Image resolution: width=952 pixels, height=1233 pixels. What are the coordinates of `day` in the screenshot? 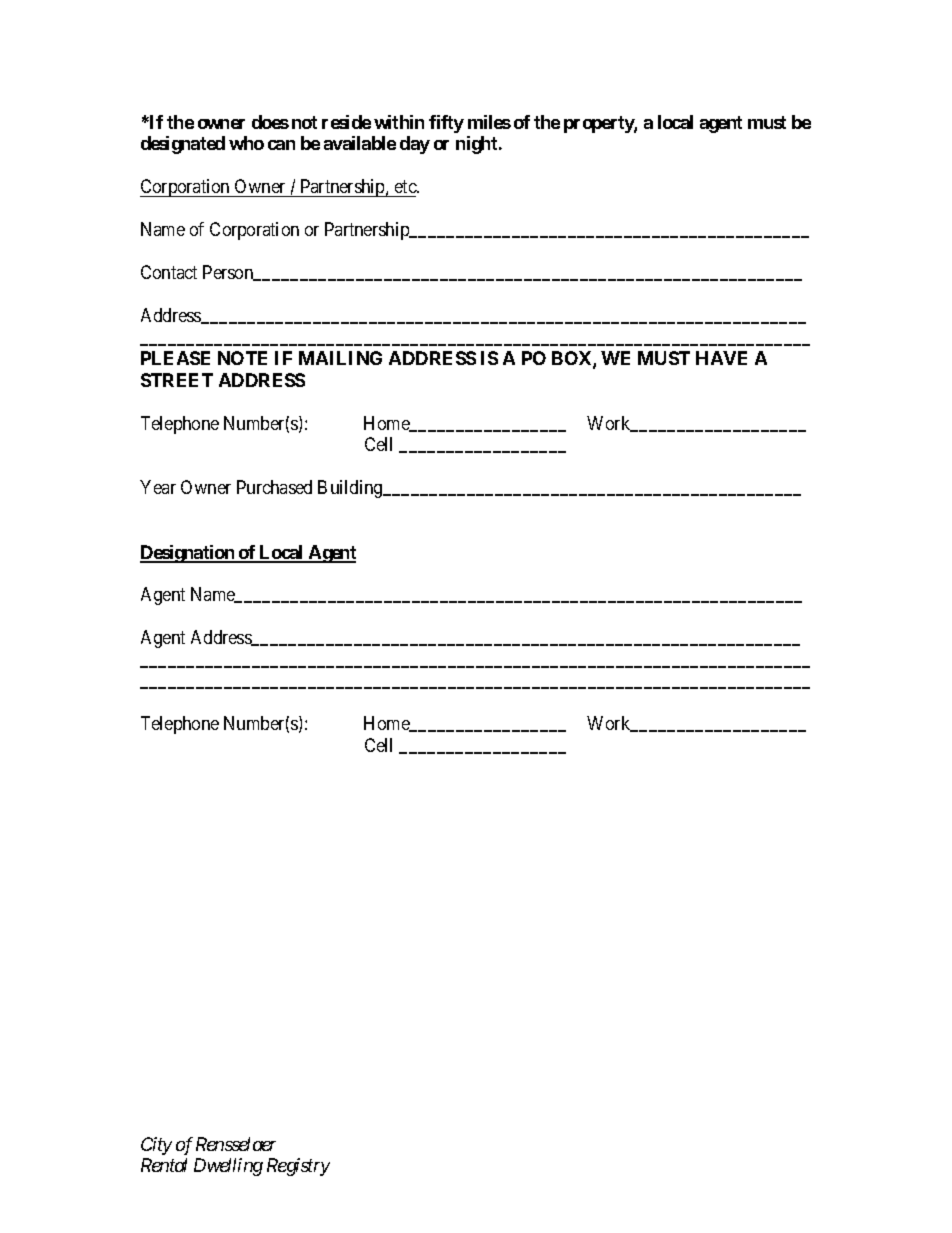 It's located at (415, 145).
